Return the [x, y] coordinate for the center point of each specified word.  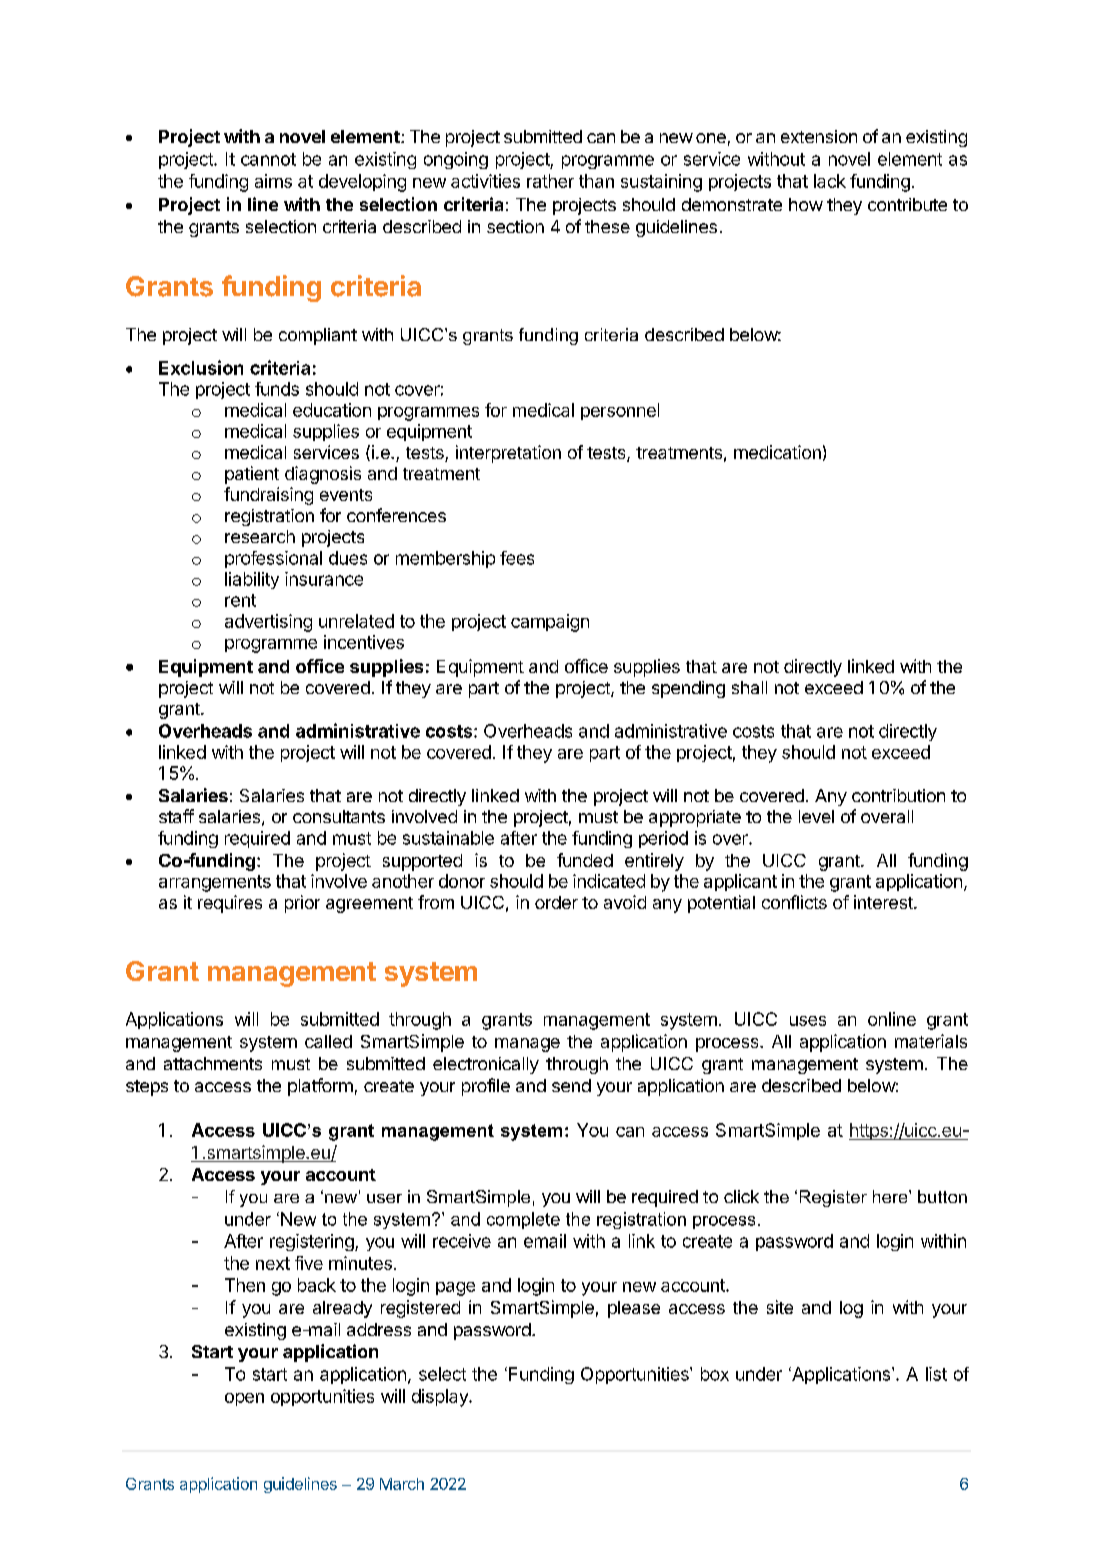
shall [749, 687]
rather [550, 181]
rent [240, 600]
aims [273, 181]
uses [808, 1021]
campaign [550, 623]
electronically [486, 1065]
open [244, 1399]
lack [830, 181]
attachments [213, 1063]
